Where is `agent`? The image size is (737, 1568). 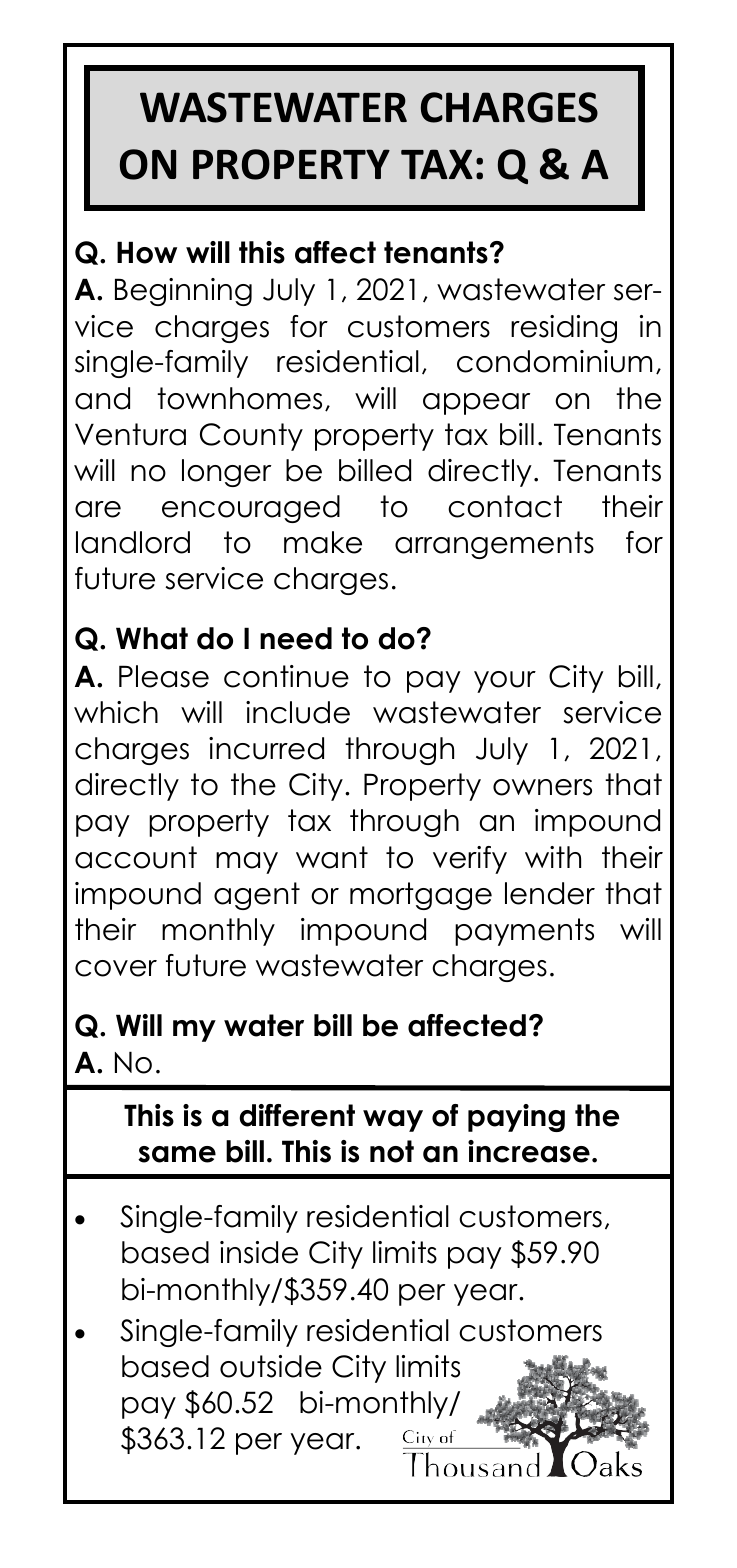
agent is located at coordinates (257, 896).
